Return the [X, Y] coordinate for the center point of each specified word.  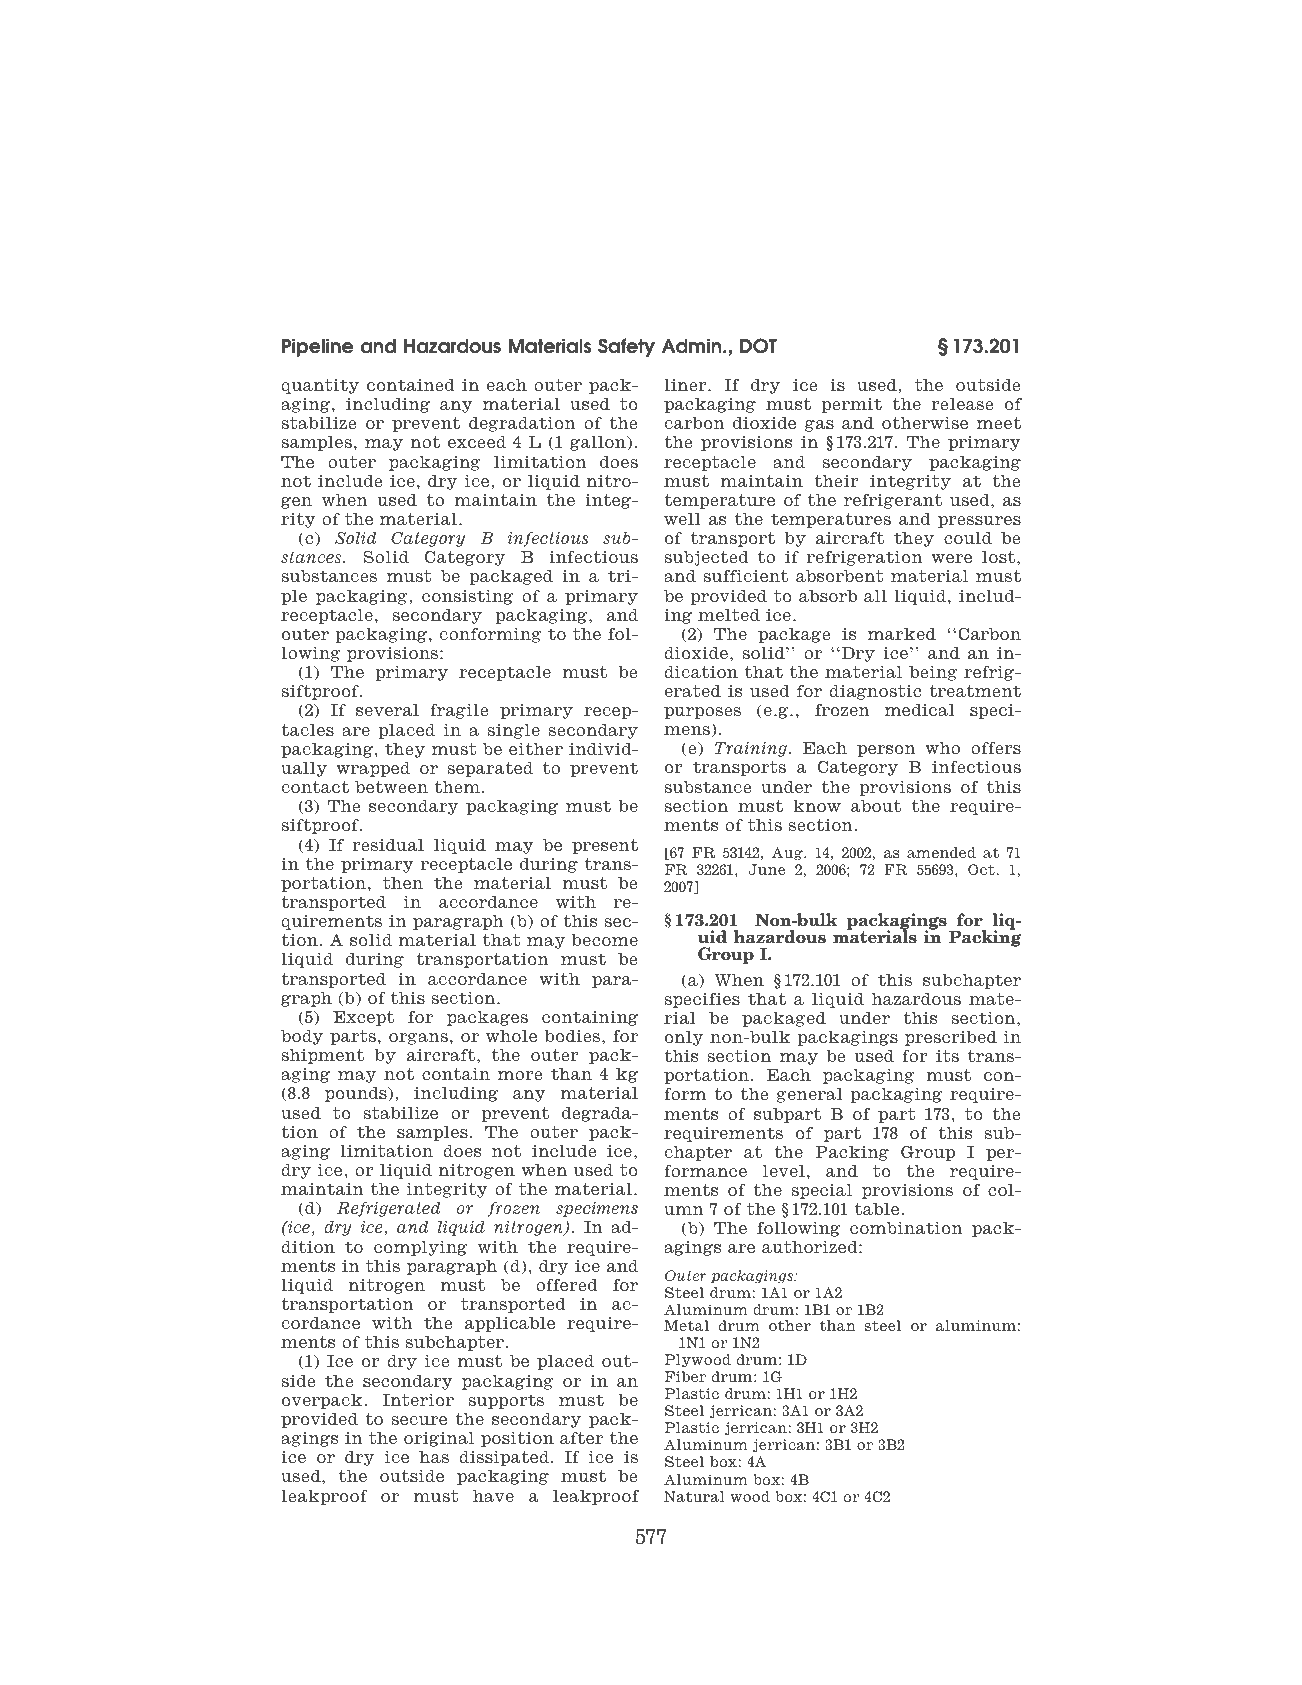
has [434, 1457]
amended [941, 852]
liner [686, 385]
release [962, 404]
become [605, 940]
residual [388, 845]
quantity [320, 386]
